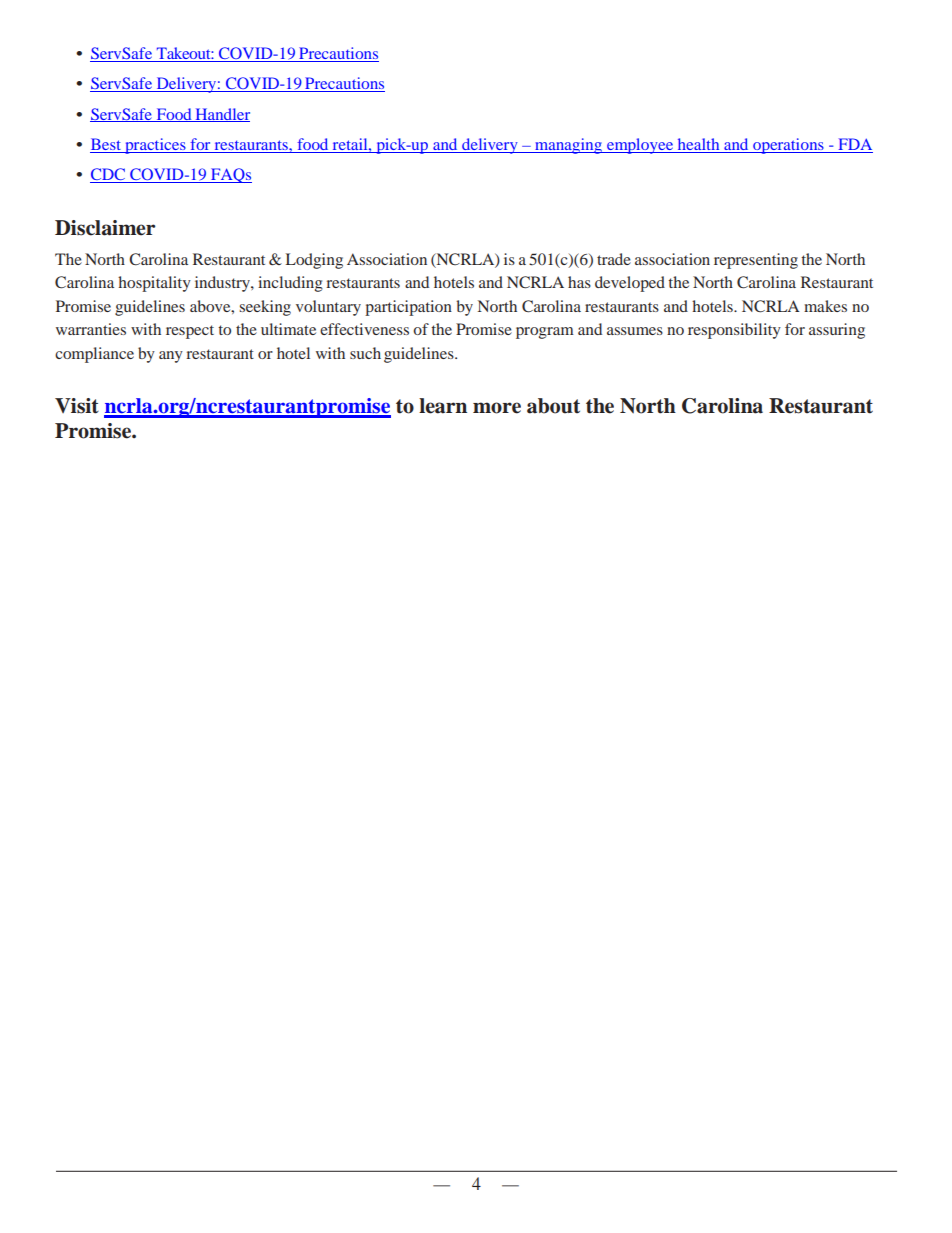  What do you see at coordinates (221, 115) in the document?
I see `Handler` at bounding box center [221, 115].
